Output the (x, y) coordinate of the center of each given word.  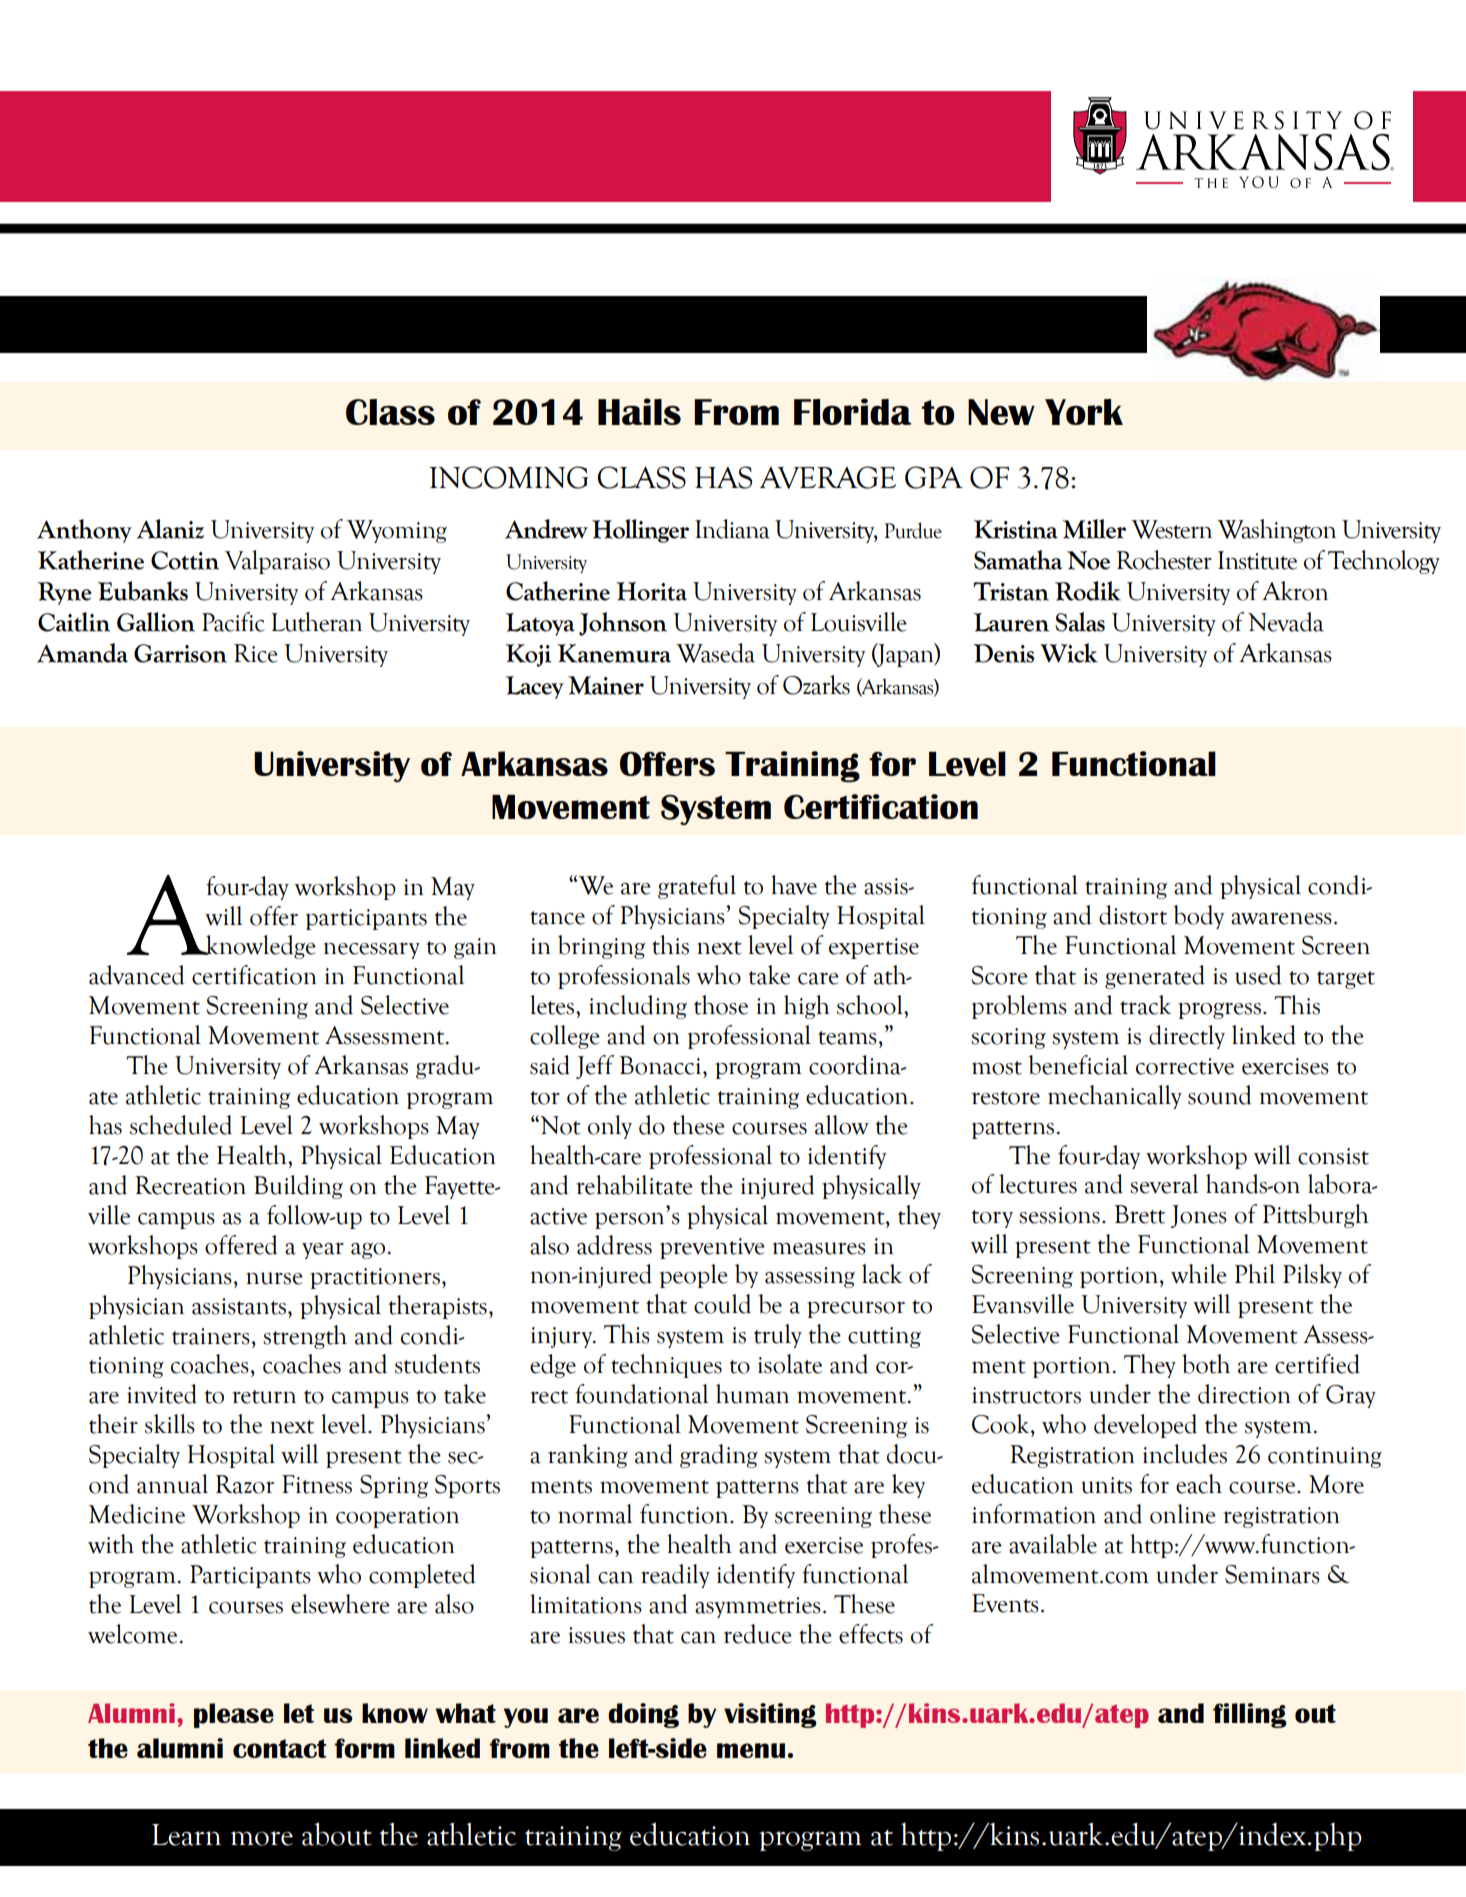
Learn (186, 1835)
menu (751, 1750)
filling (1250, 1715)
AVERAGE (828, 477)
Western (1171, 529)
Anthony (84, 531)
